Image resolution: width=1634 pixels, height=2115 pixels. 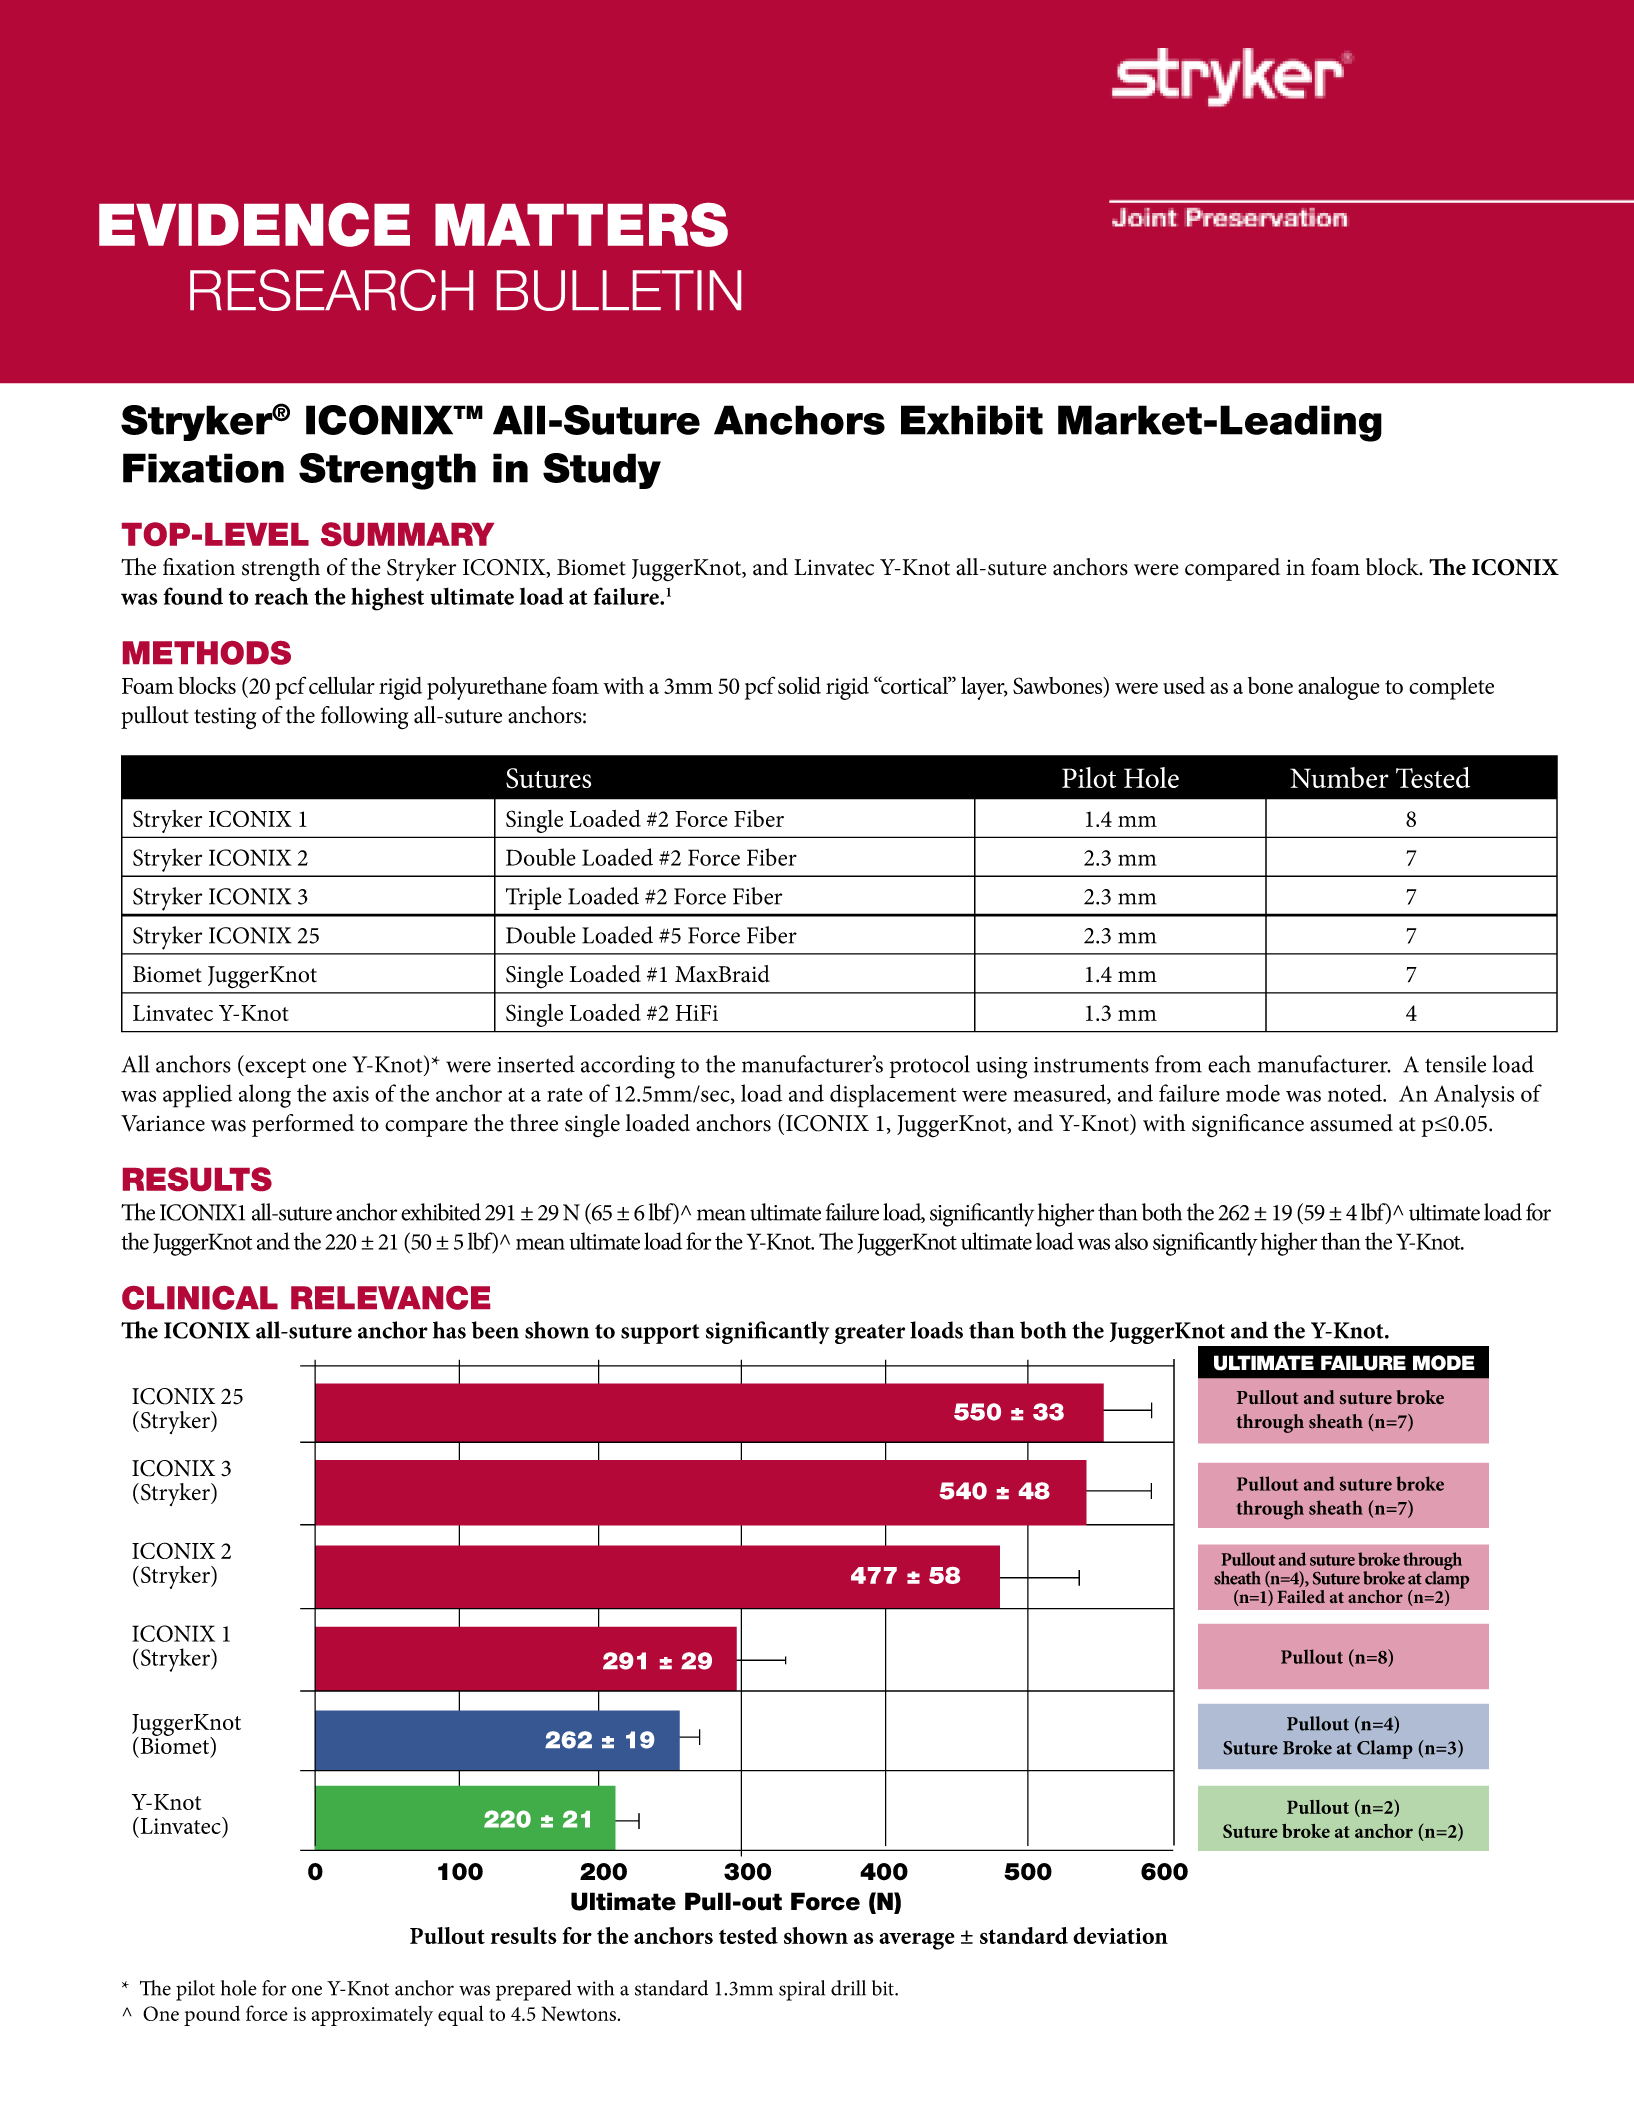 What do you see at coordinates (1339, 688) in the screenshot?
I see `analogue` at bounding box center [1339, 688].
